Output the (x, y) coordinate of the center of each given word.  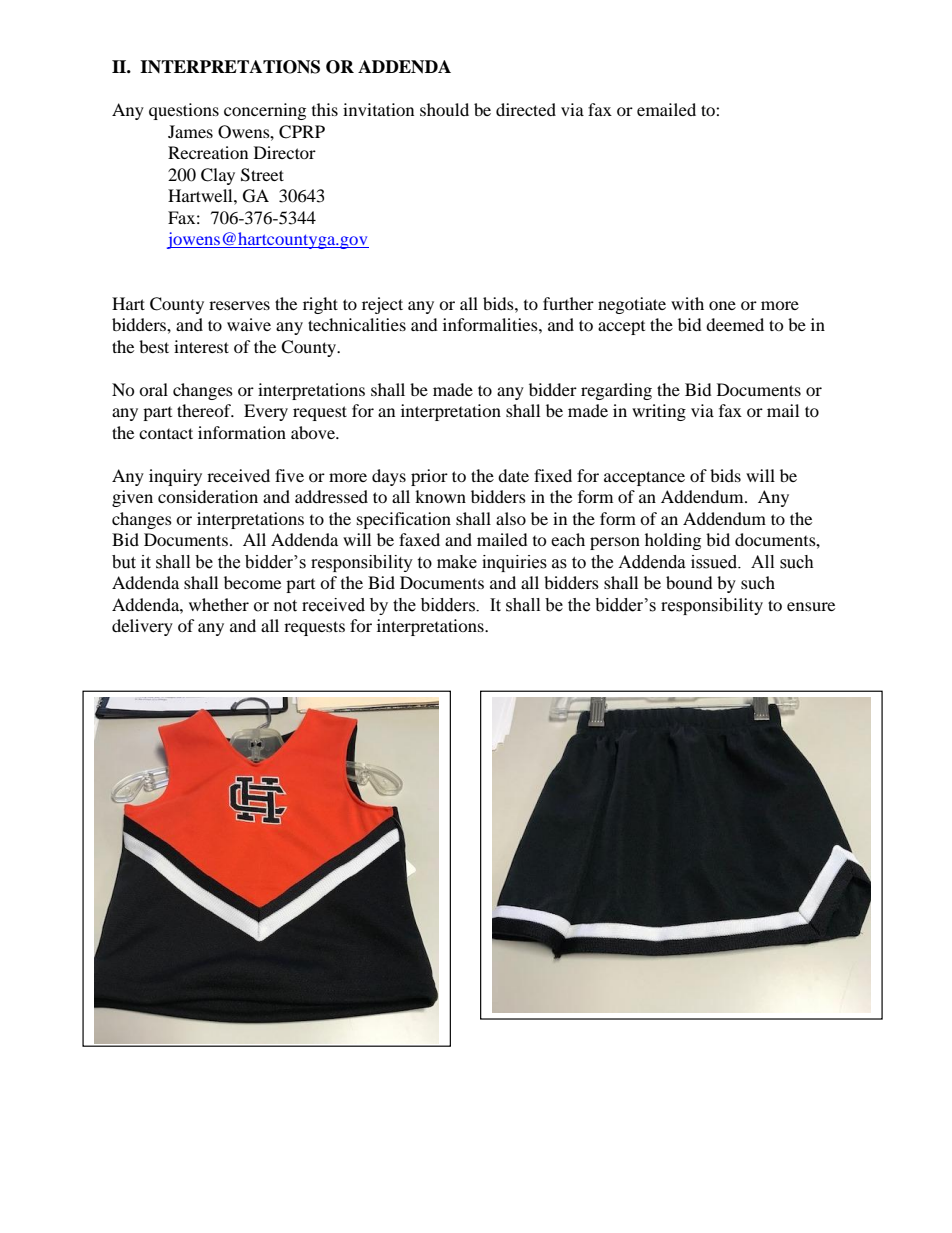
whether (219, 604)
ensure (811, 606)
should (444, 109)
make (457, 562)
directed (526, 109)
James (190, 131)
